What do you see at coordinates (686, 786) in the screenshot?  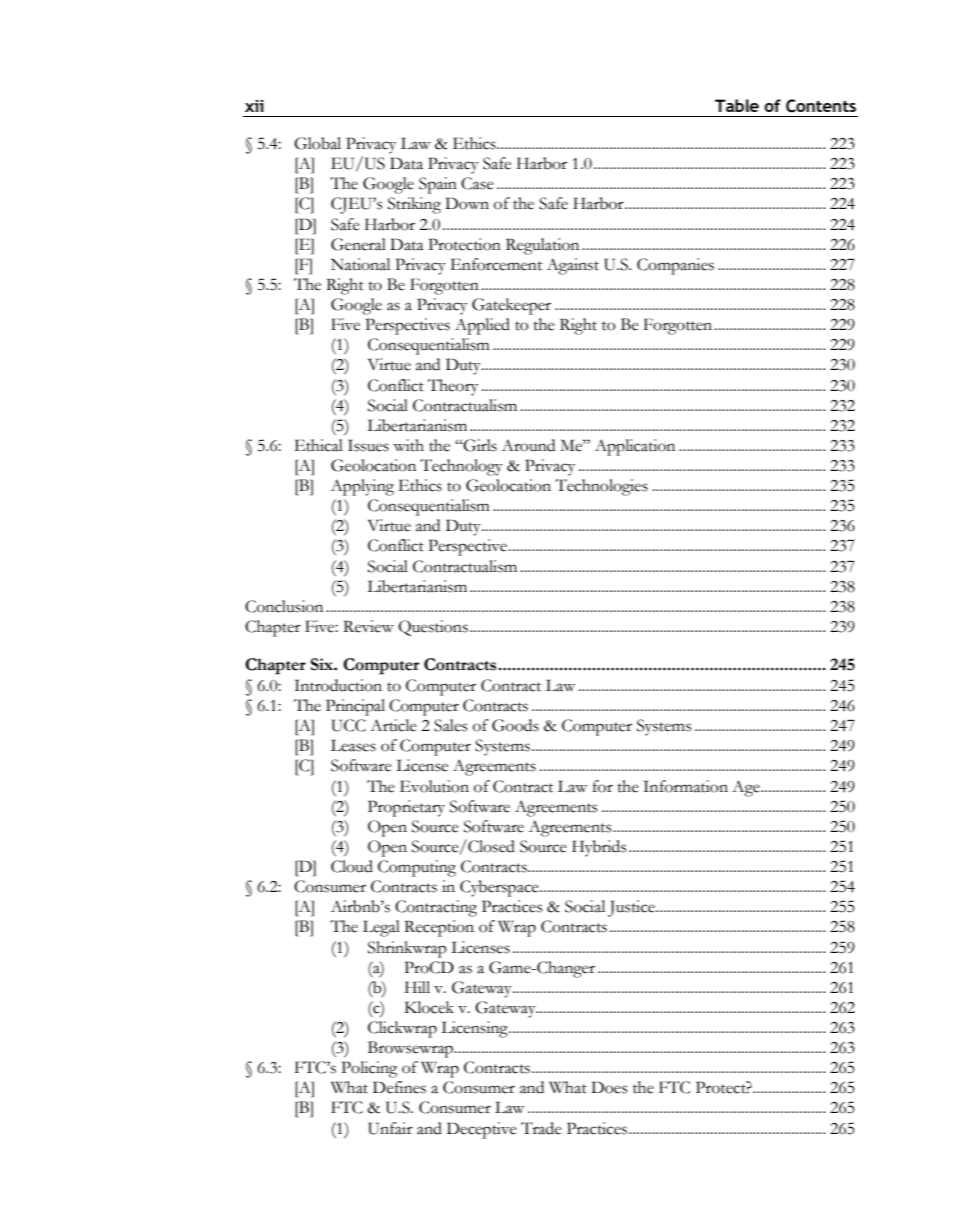 I see `Information` at bounding box center [686, 786].
